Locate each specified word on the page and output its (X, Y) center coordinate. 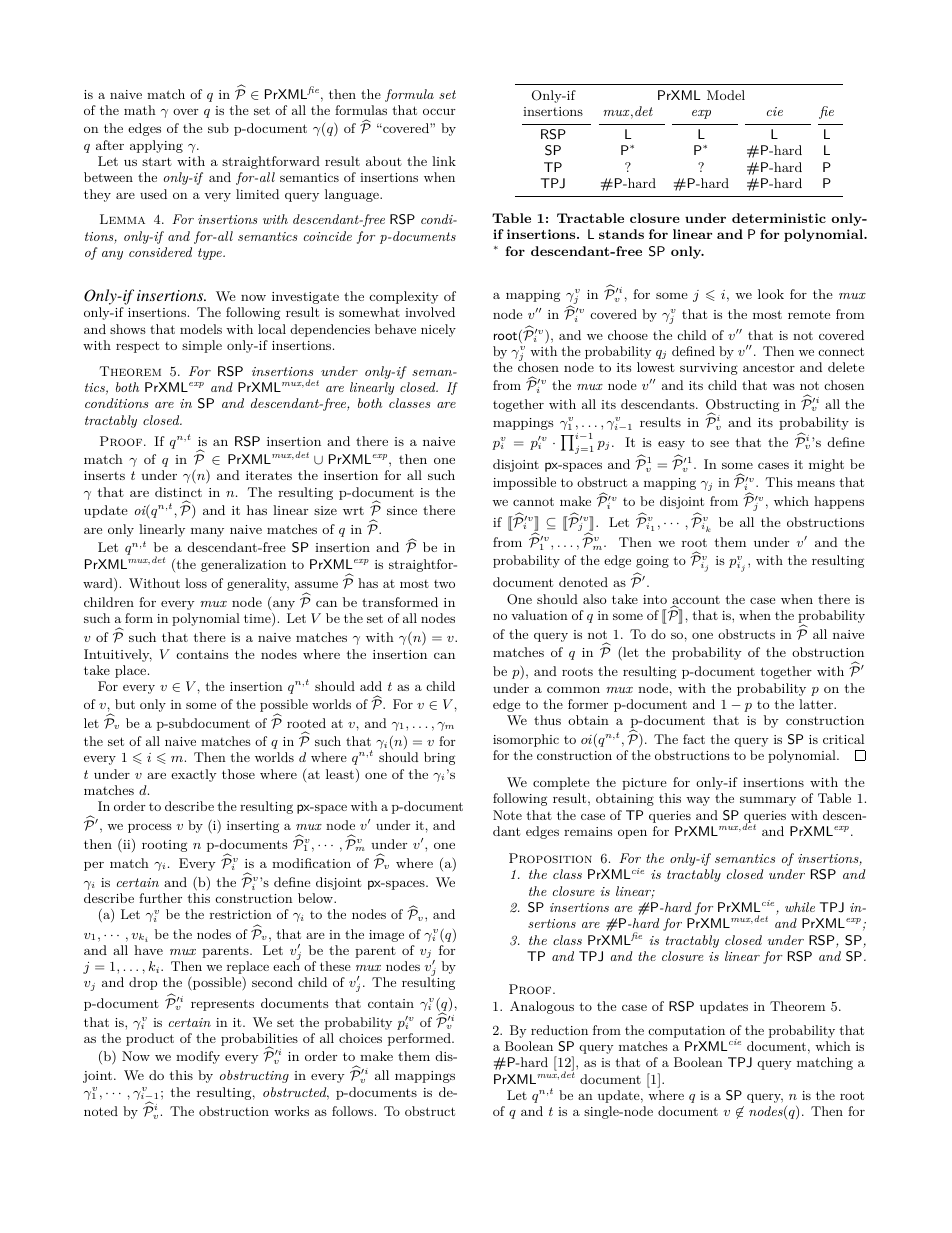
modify (198, 1057)
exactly (194, 775)
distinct (178, 492)
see (719, 443)
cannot (533, 501)
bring (439, 758)
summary (768, 801)
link (444, 161)
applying (156, 146)
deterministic (779, 218)
